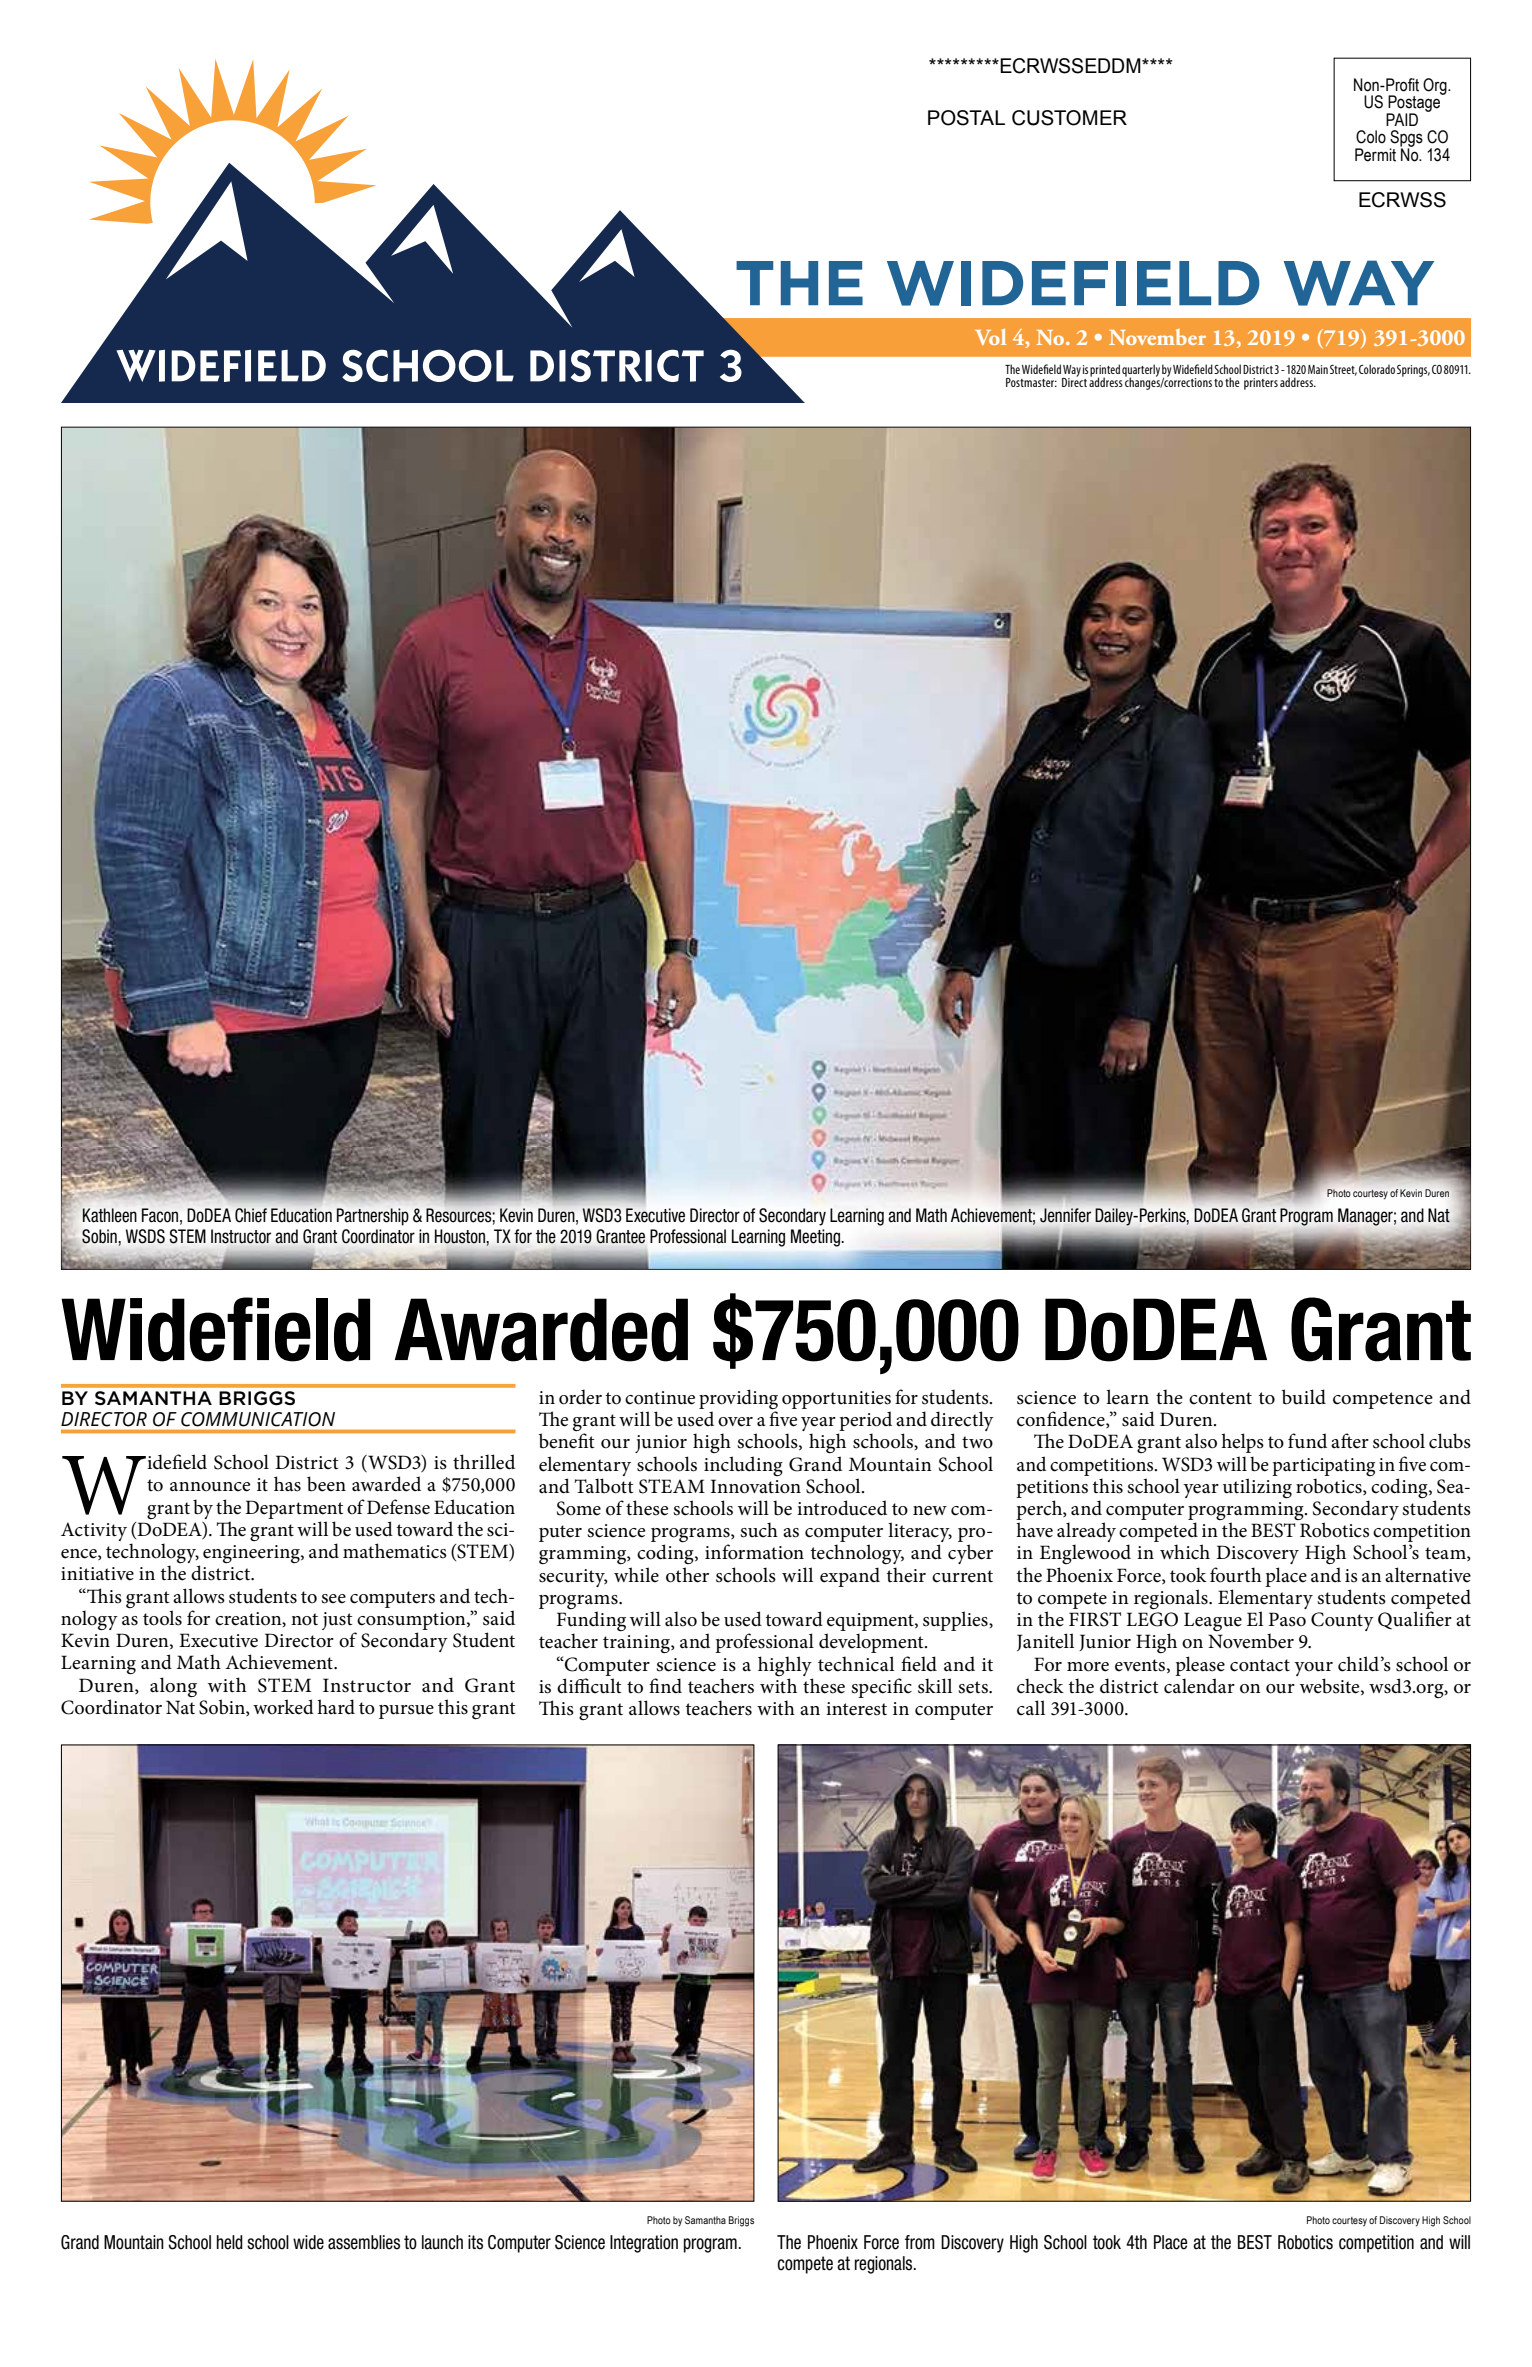 Image resolution: width=1532 pixels, height=2367 pixels. What do you see at coordinates (817, 1238) in the screenshot?
I see `Meeting` at bounding box center [817, 1238].
